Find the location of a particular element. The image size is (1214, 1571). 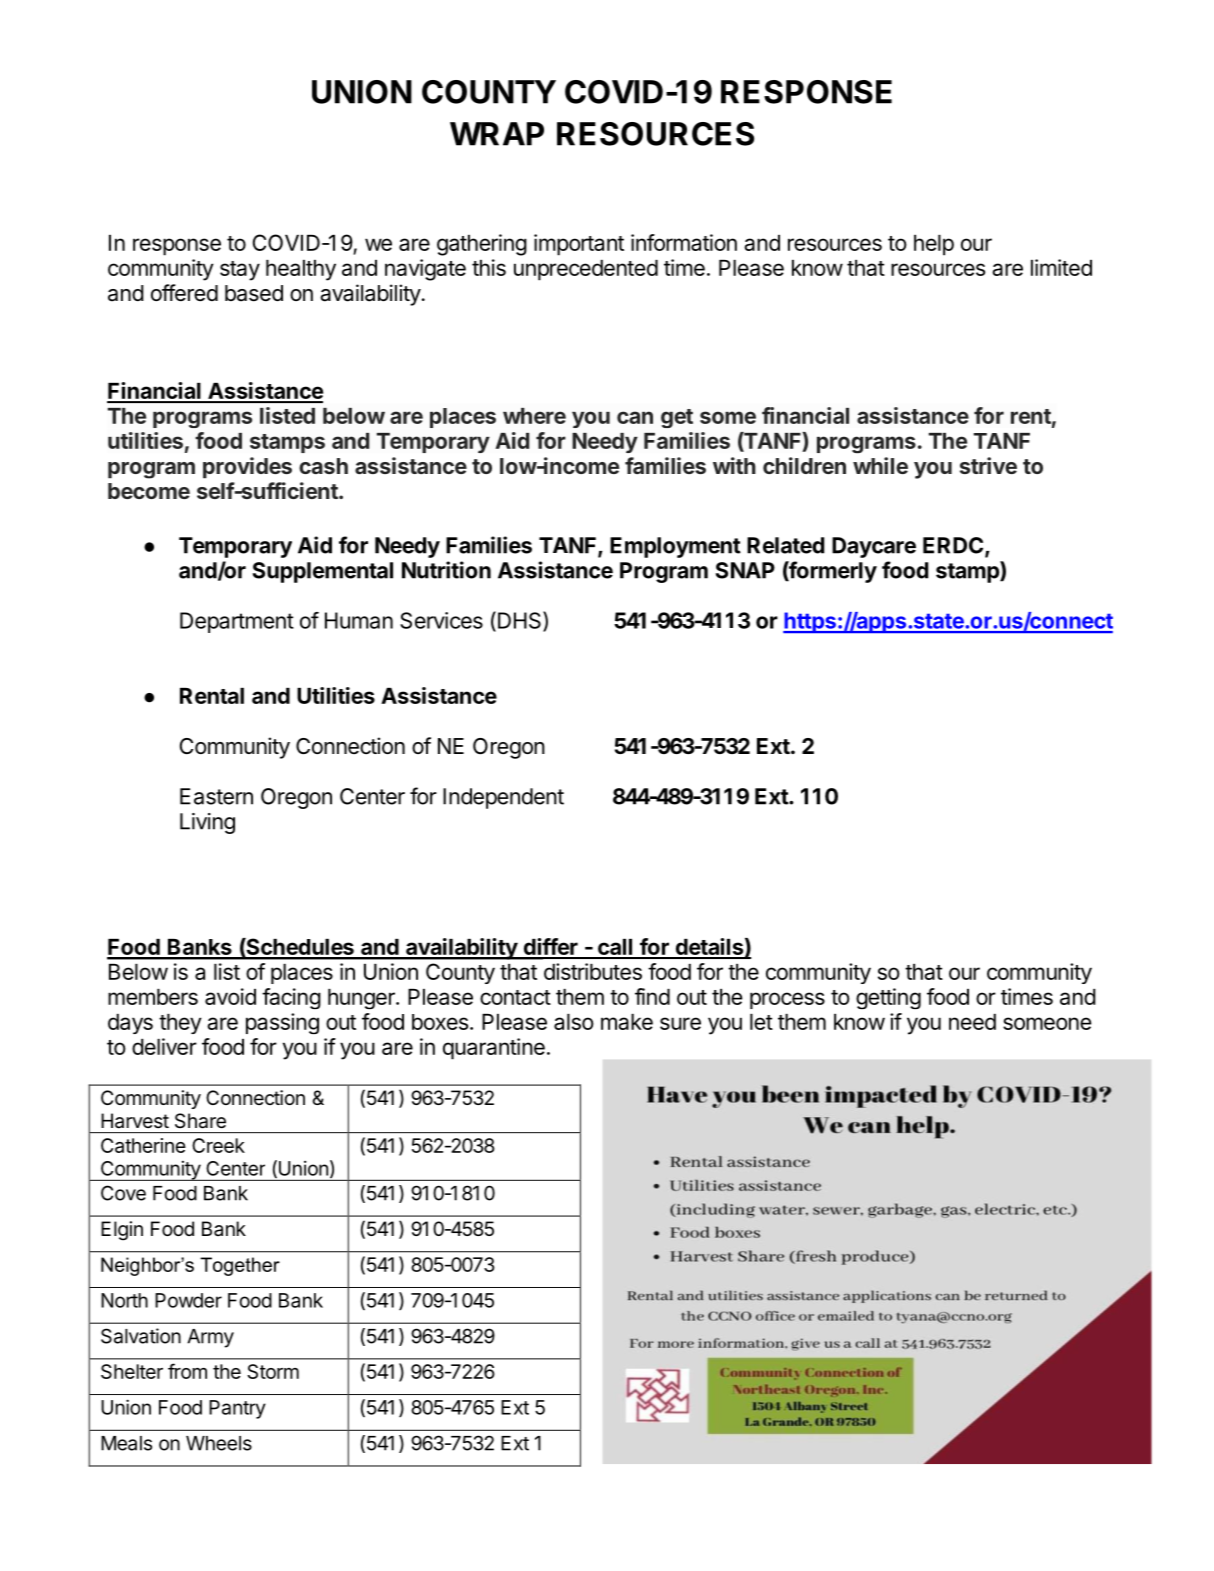

Pantry is located at coordinates (237, 1409).
